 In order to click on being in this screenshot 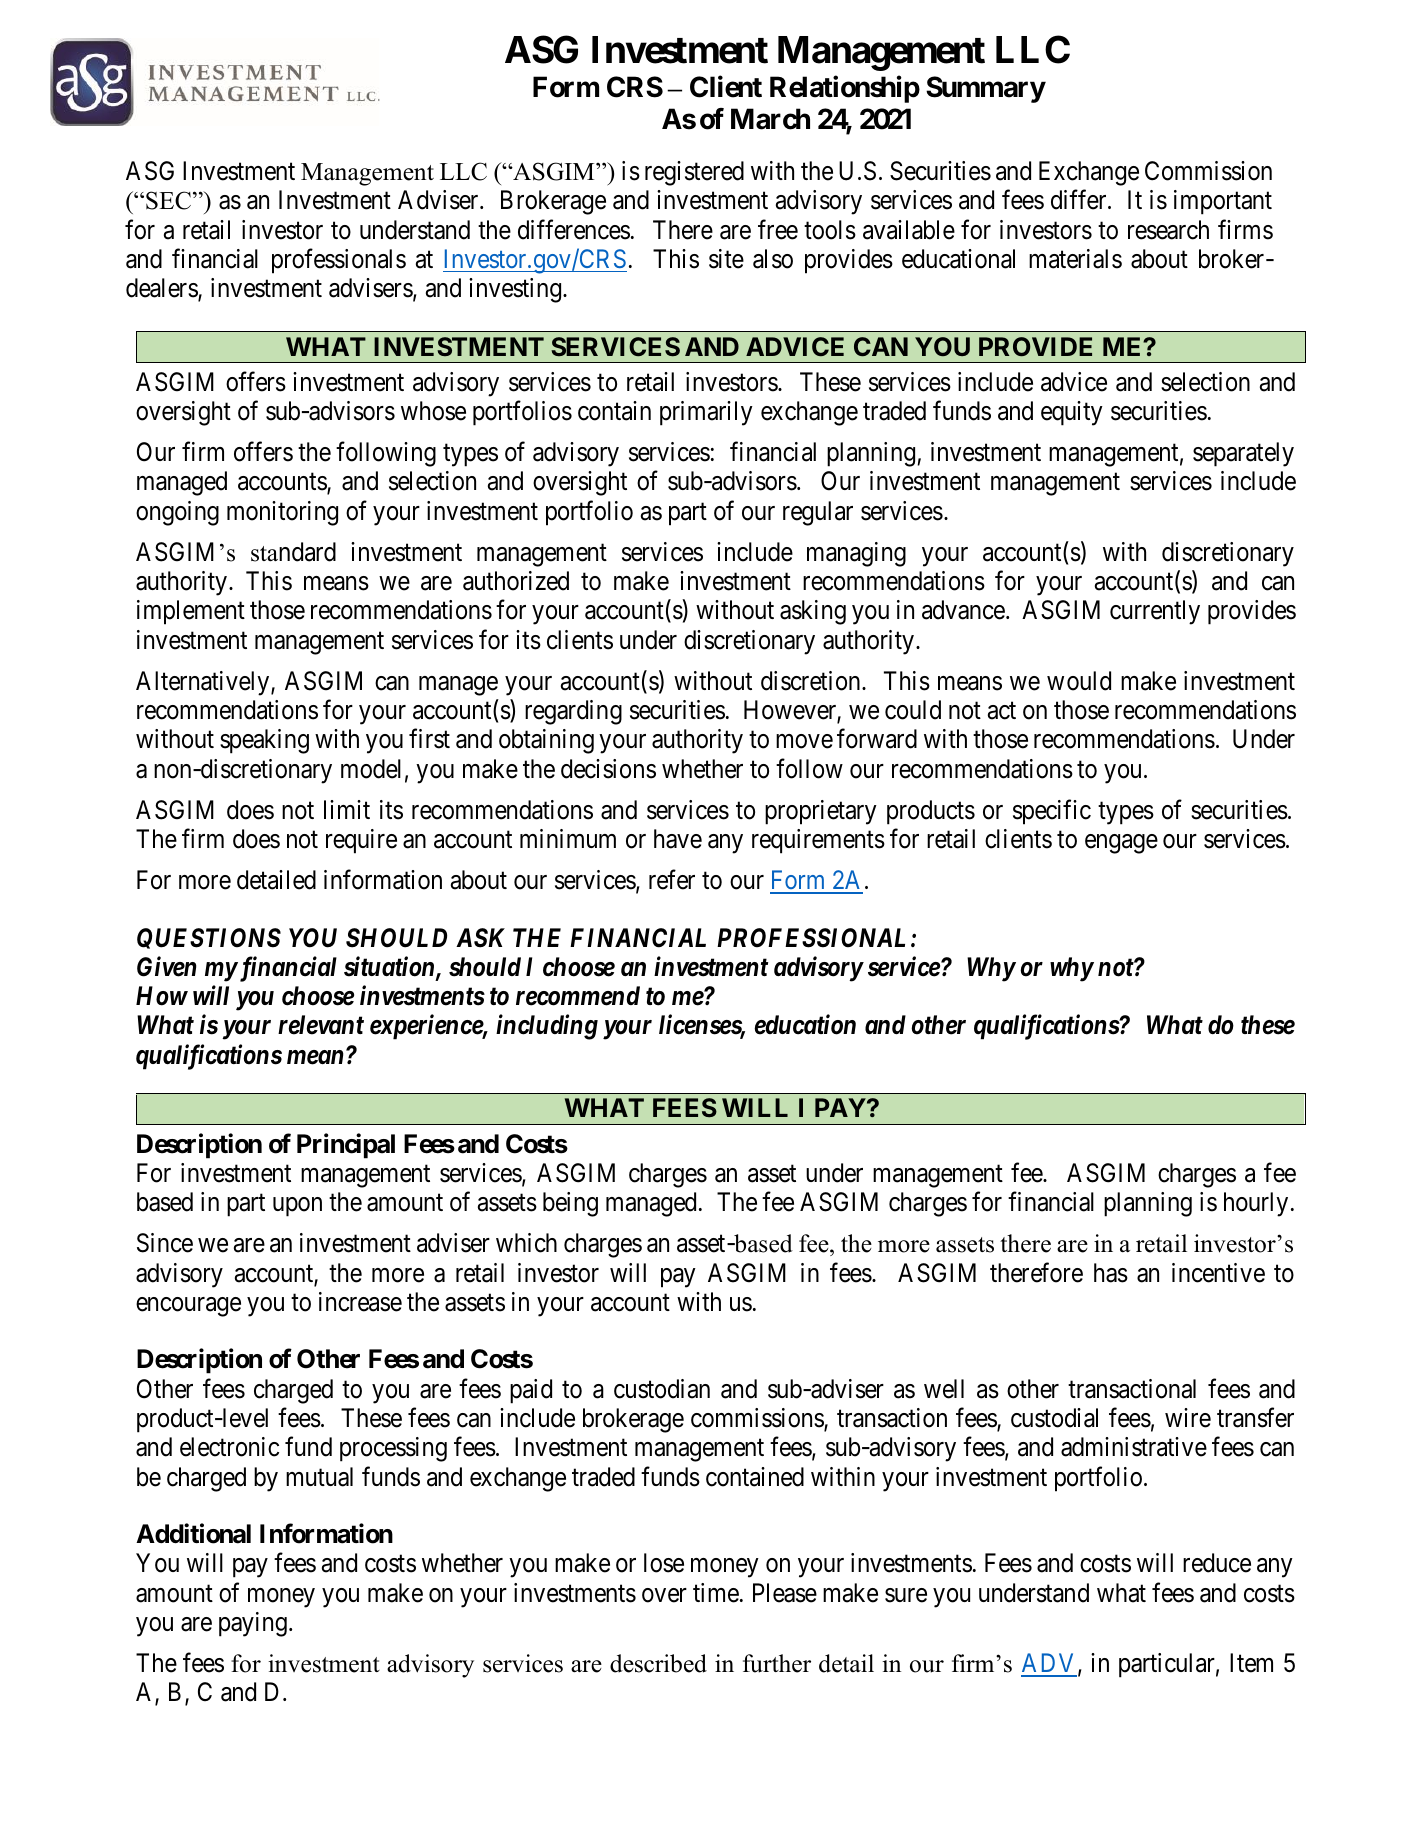, I will do `click(570, 1204)`.
